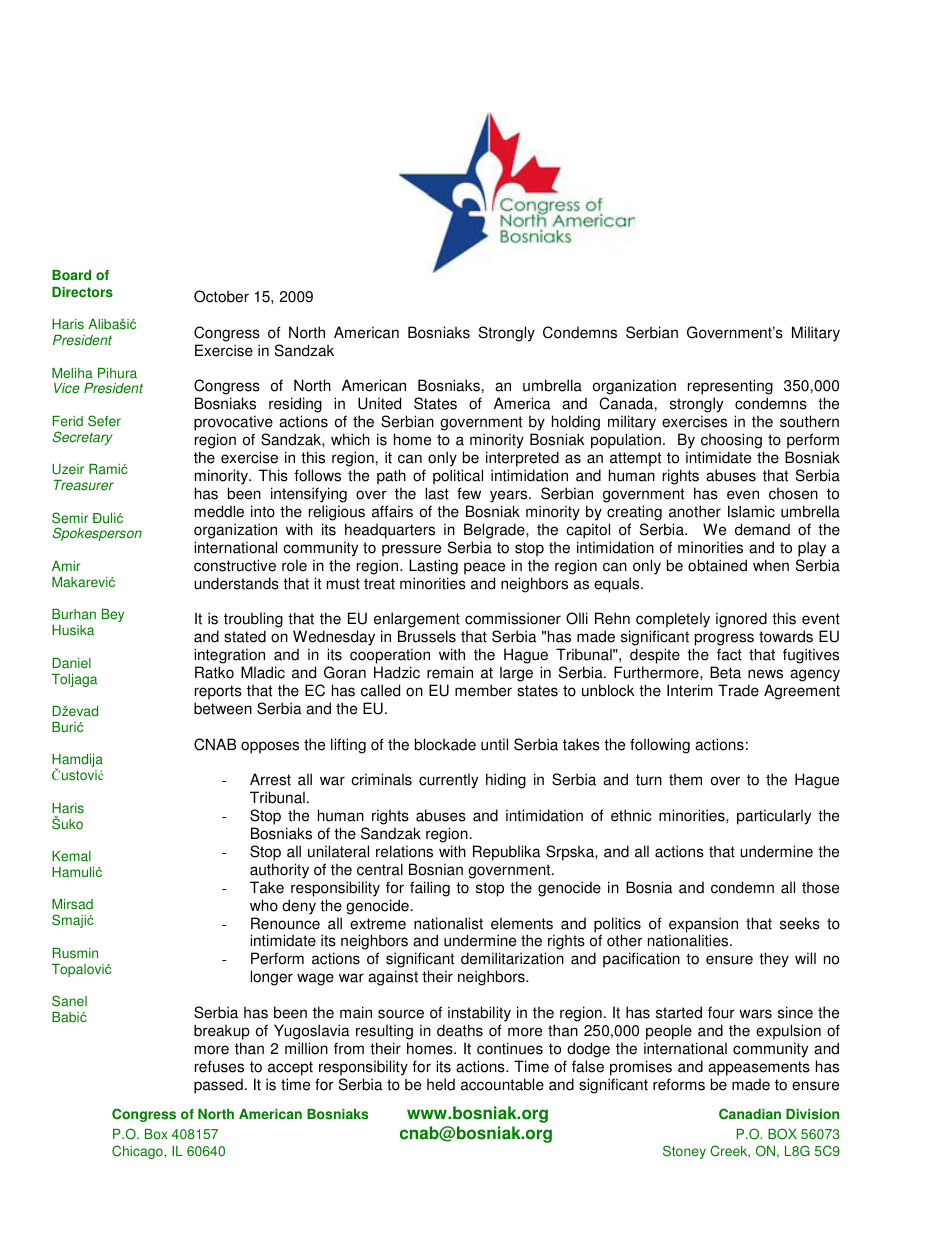 This image has width=952, height=1233. I want to click on October, so click(221, 296).
